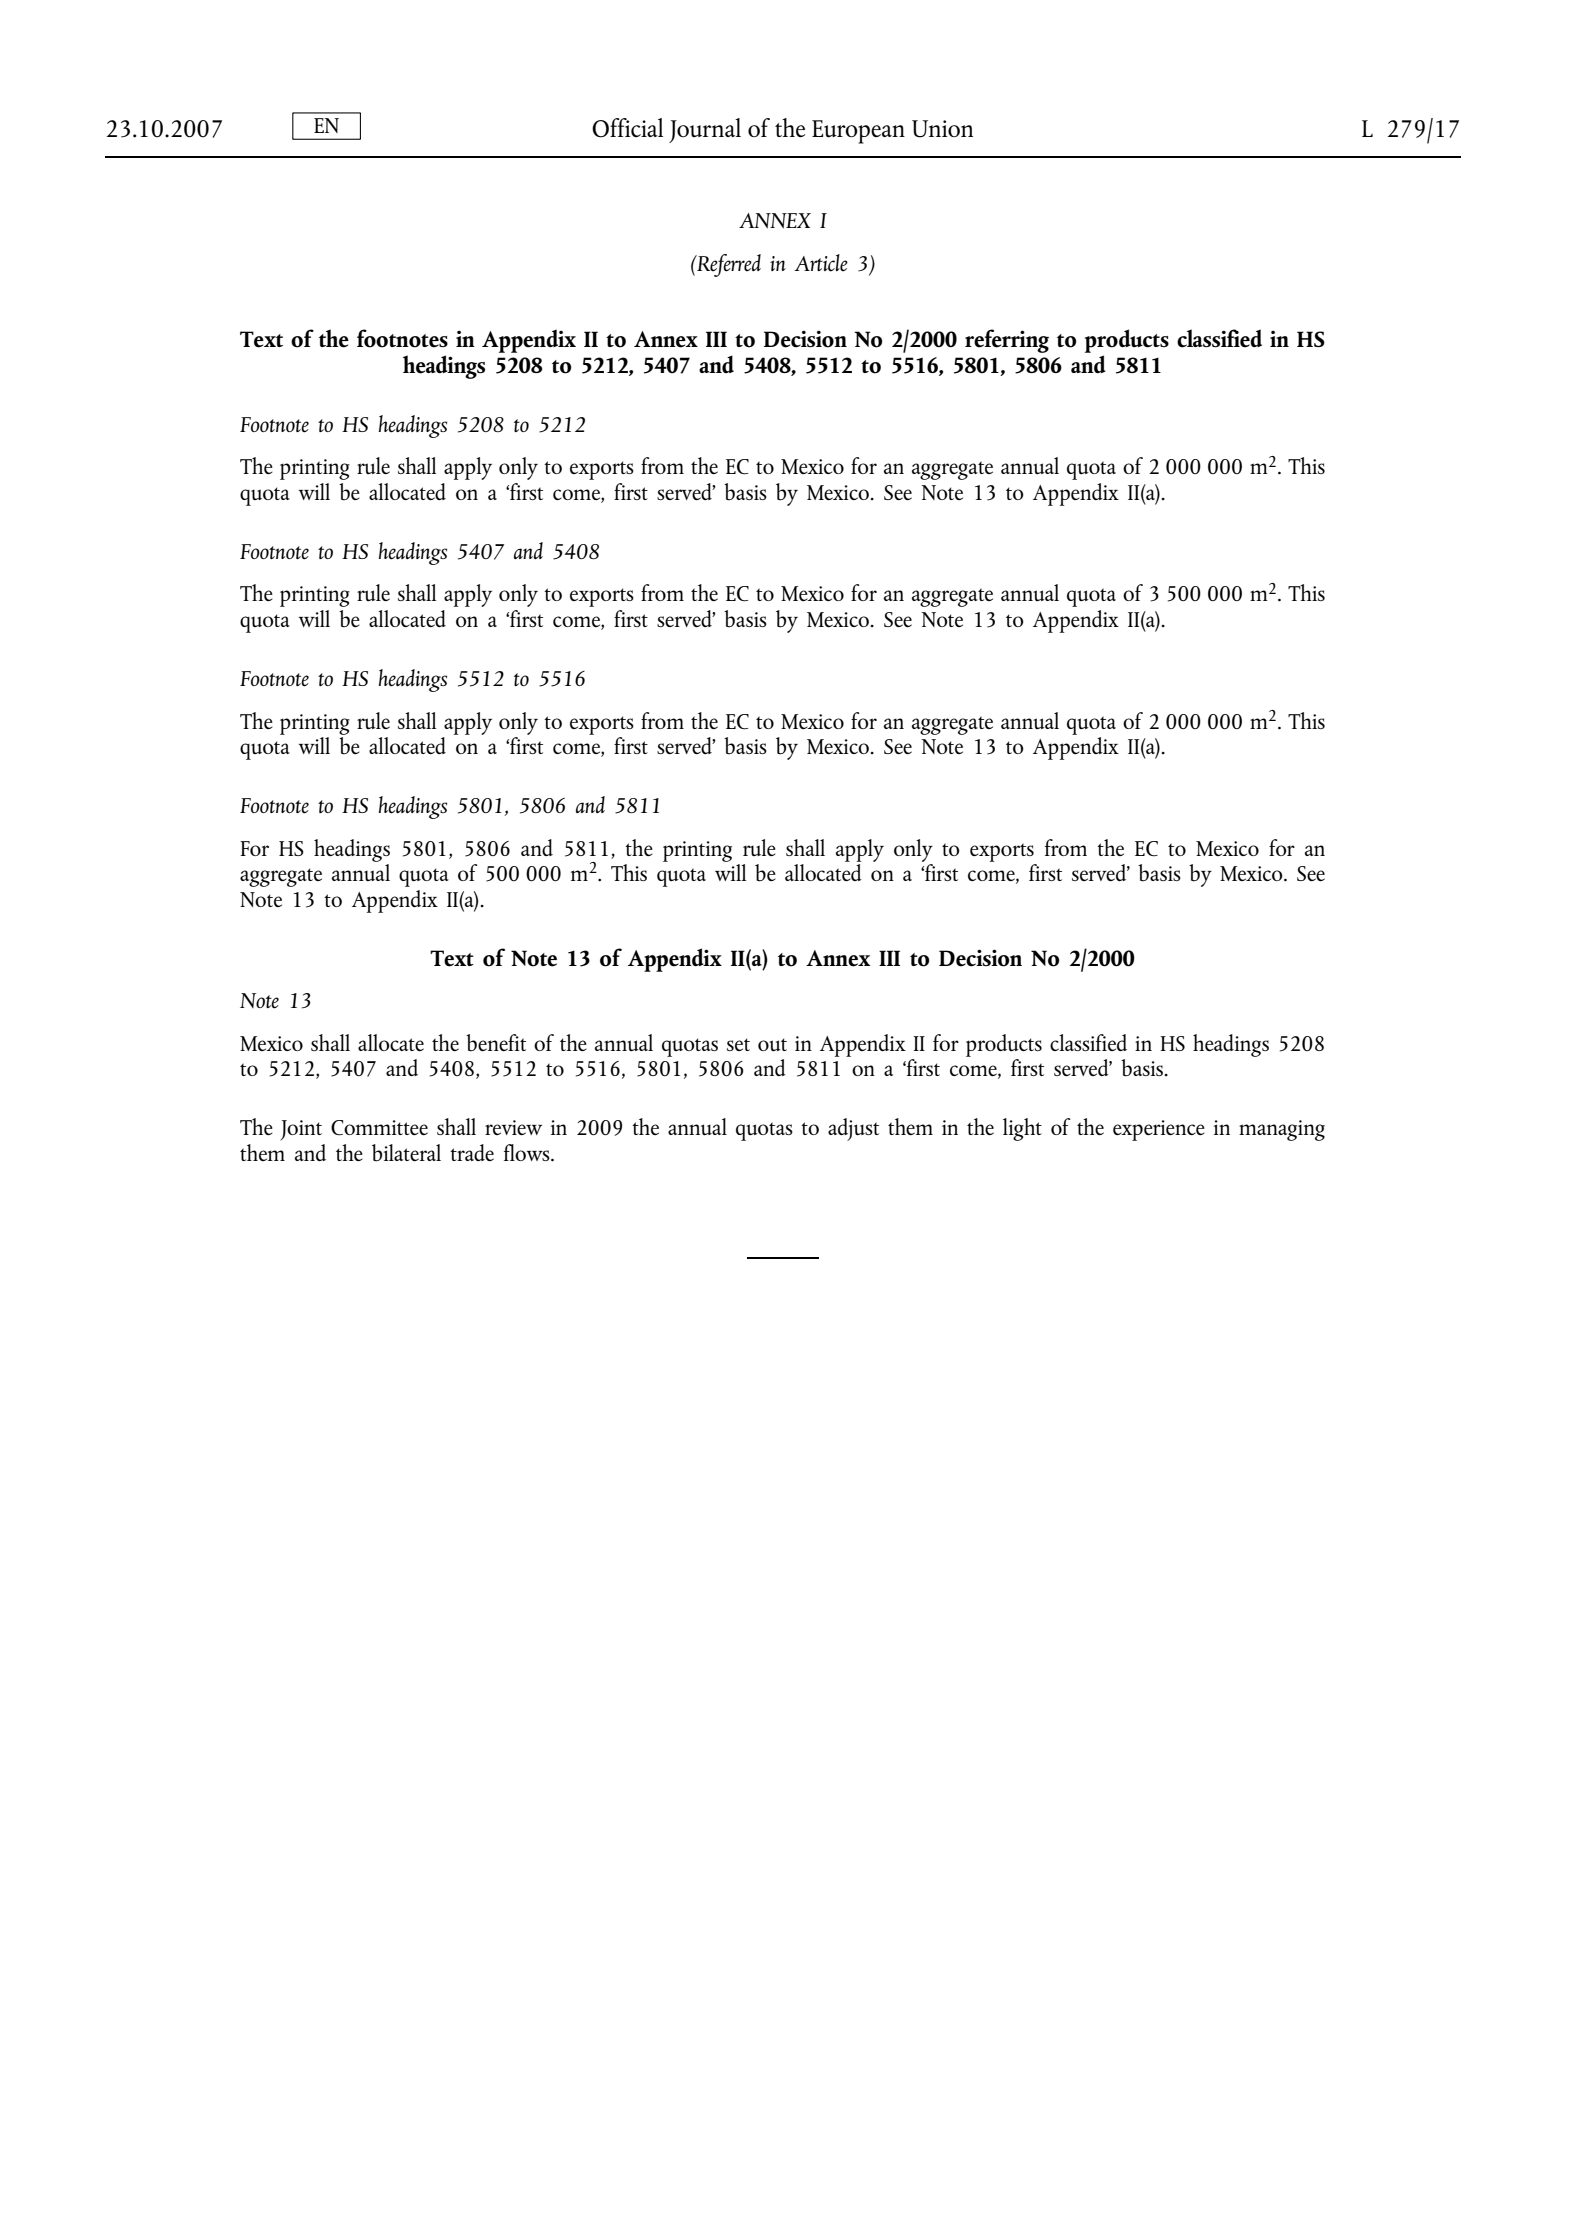 This screenshot has width=1576, height=2231. I want to click on European, so click(858, 132).
